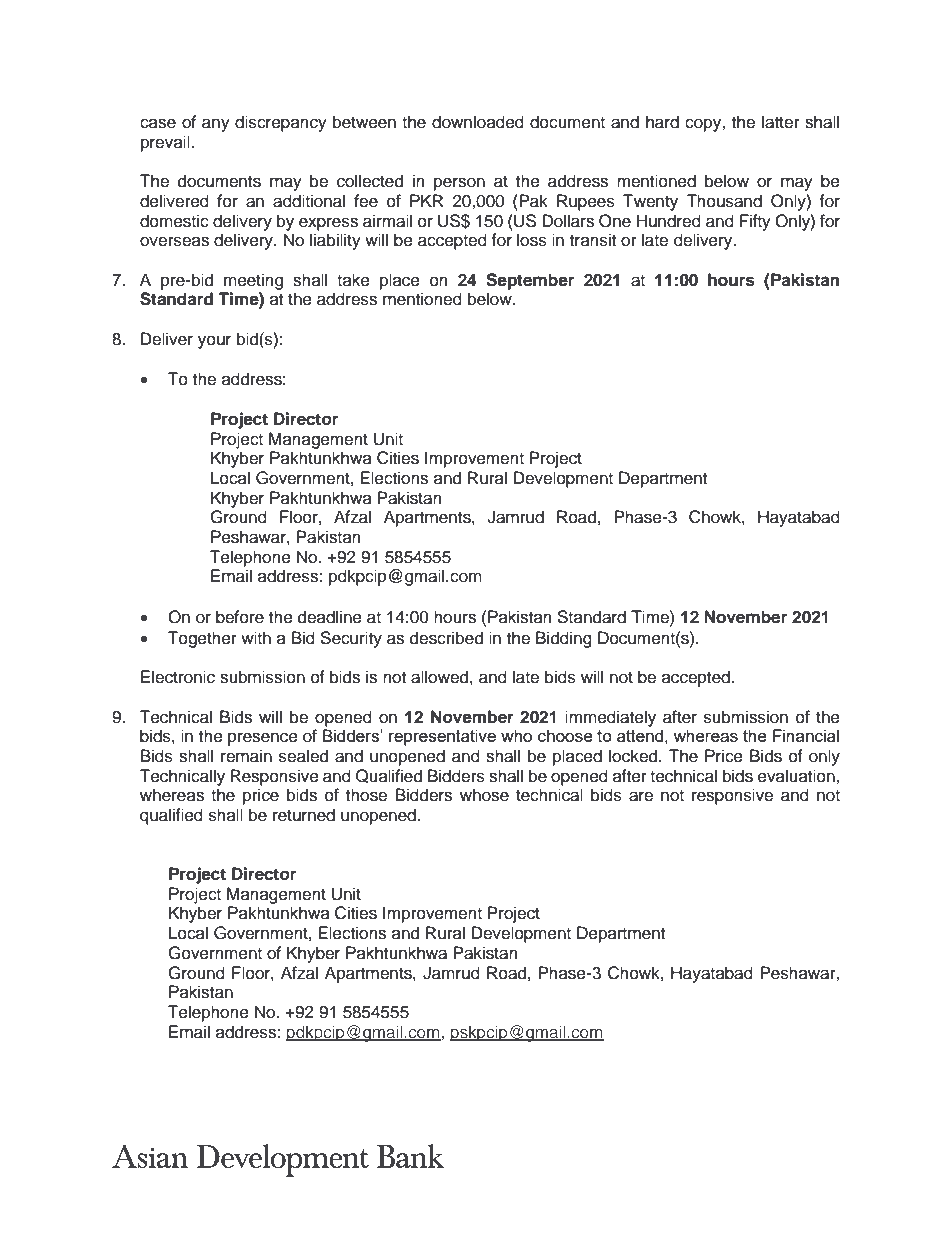  Describe the element at coordinates (214, 342) in the document. I see `your` at that location.
